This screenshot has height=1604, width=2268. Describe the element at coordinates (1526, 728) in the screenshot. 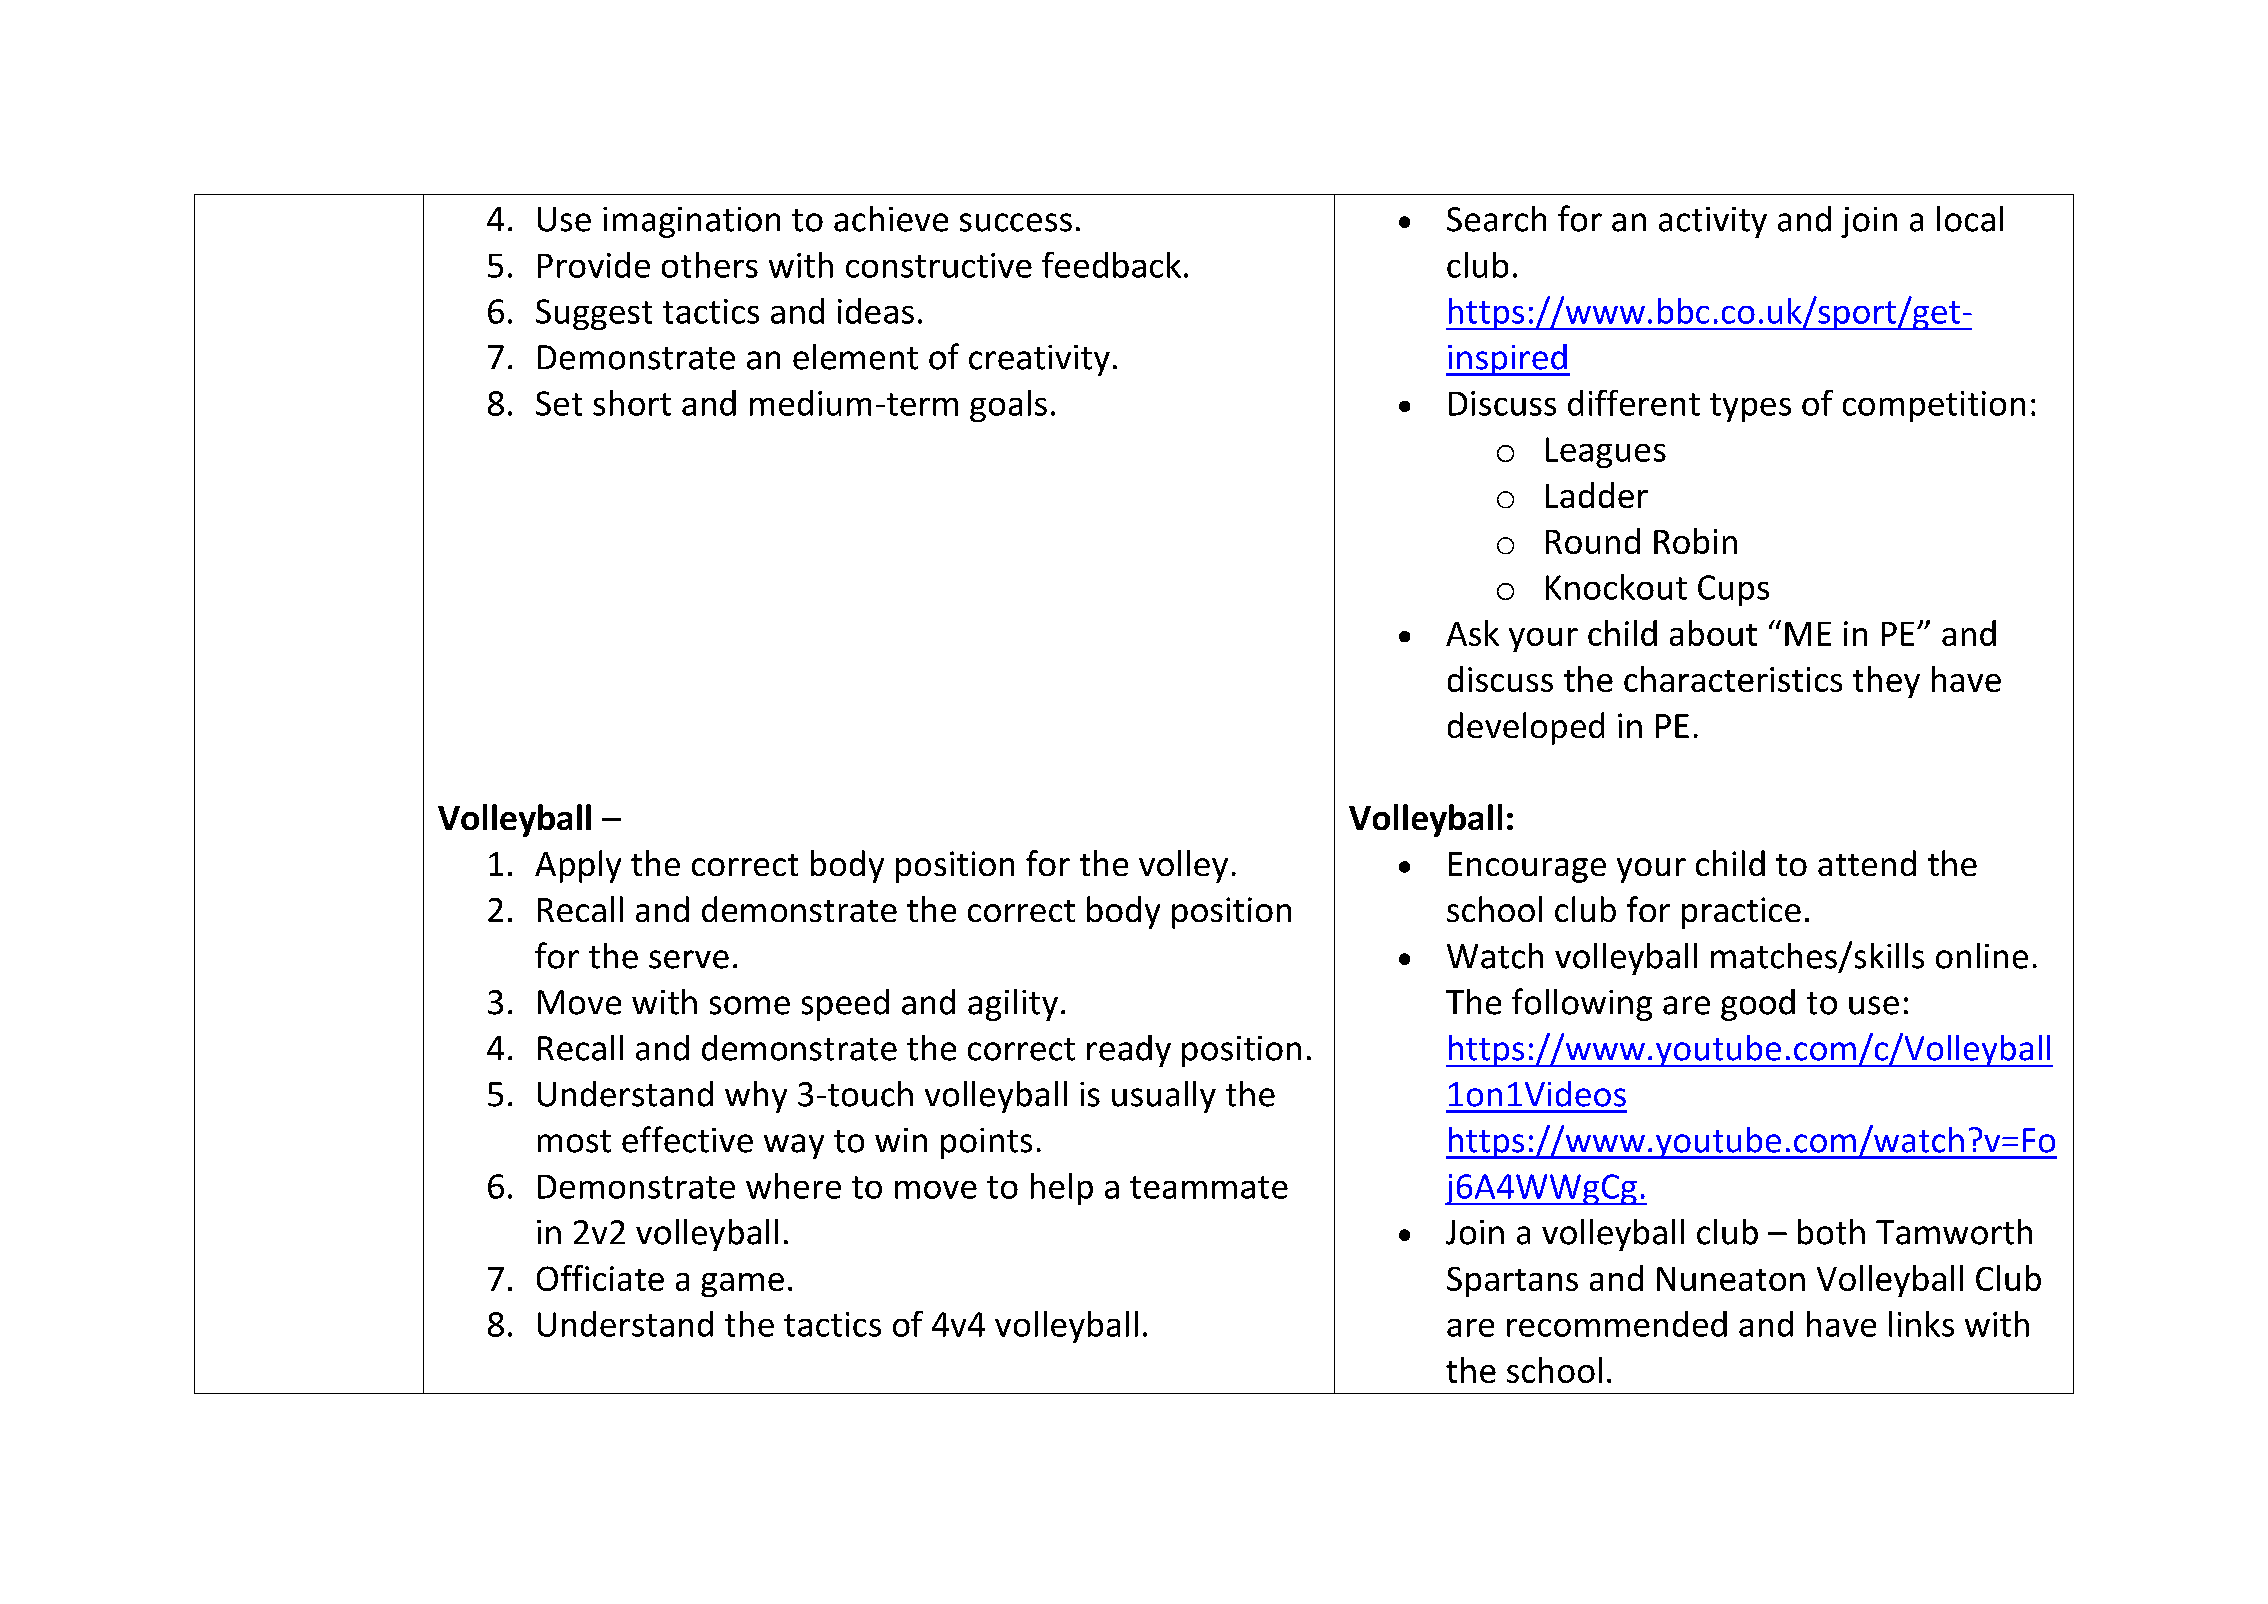

I see `developed` at that location.
